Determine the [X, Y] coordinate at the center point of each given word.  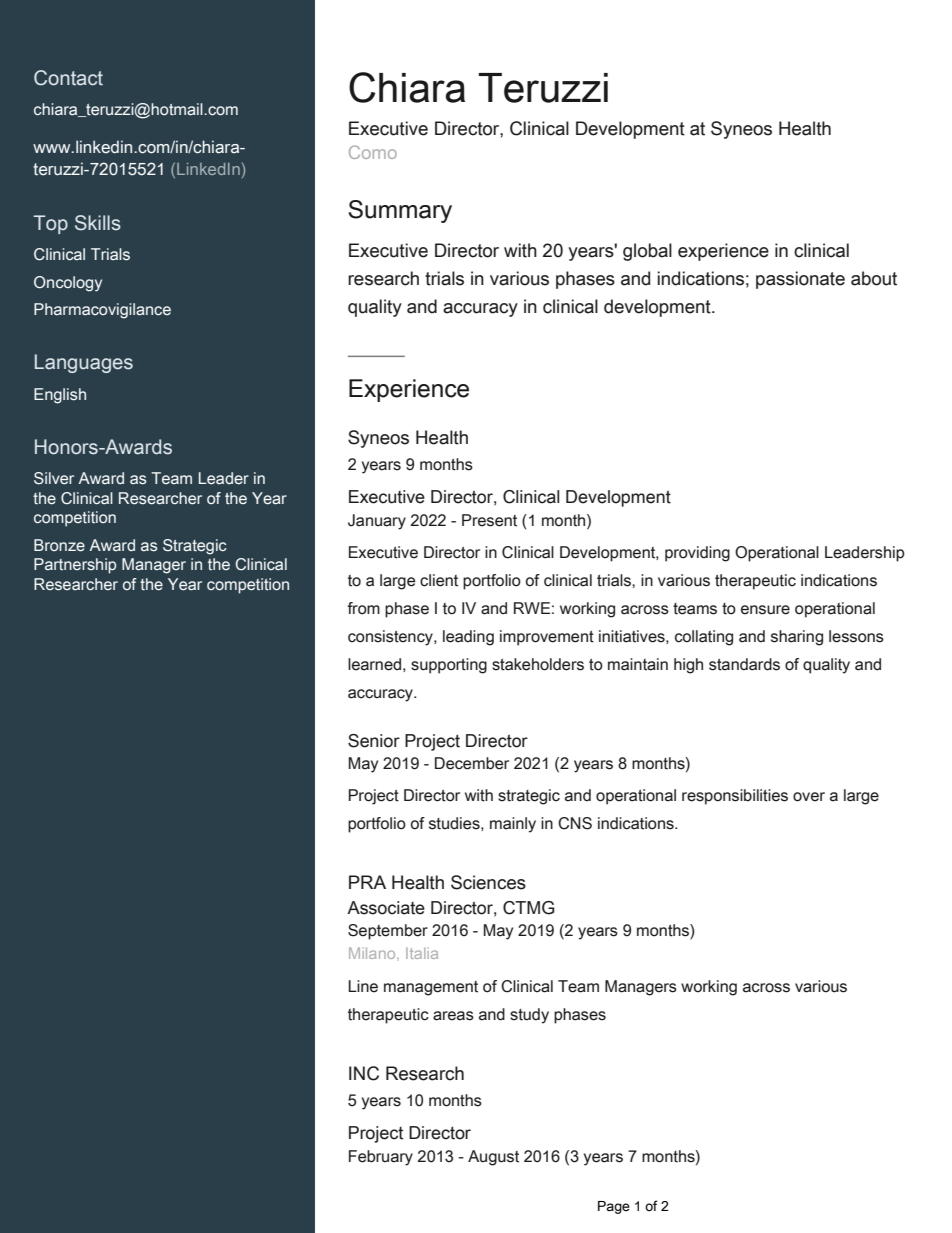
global [647, 252]
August [493, 1158]
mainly [513, 825]
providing [697, 554]
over [809, 797]
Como [373, 152]
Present [489, 520]
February [381, 1158]
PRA [367, 882]
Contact [68, 78]
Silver [54, 478]
